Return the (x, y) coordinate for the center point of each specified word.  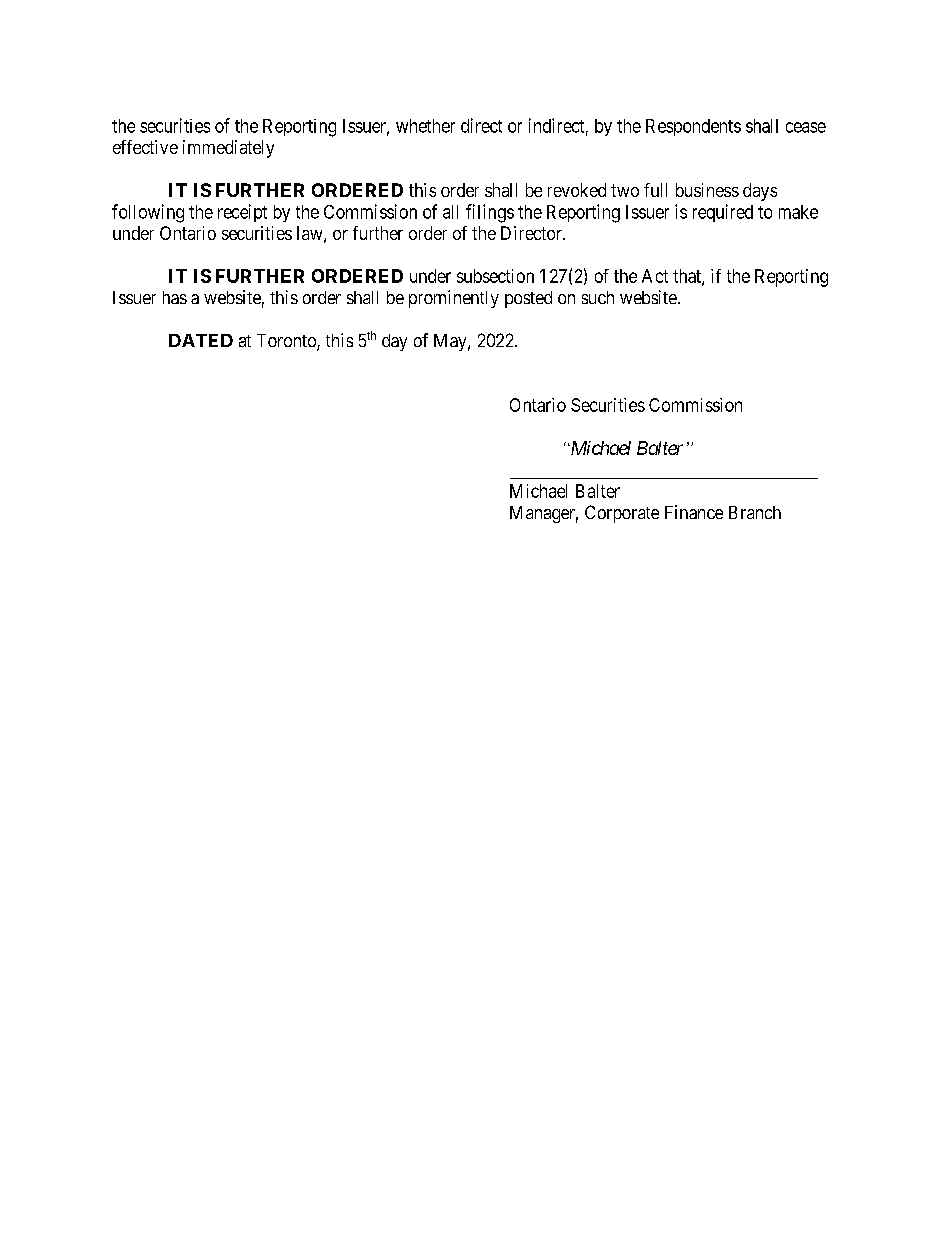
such (598, 297)
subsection (495, 276)
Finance (694, 512)
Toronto (287, 342)
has (175, 297)
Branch (755, 512)
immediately (228, 149)
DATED (201, 340)
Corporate (622, 514)
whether (425, 126)
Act (655, 276)
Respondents (693, 127)
